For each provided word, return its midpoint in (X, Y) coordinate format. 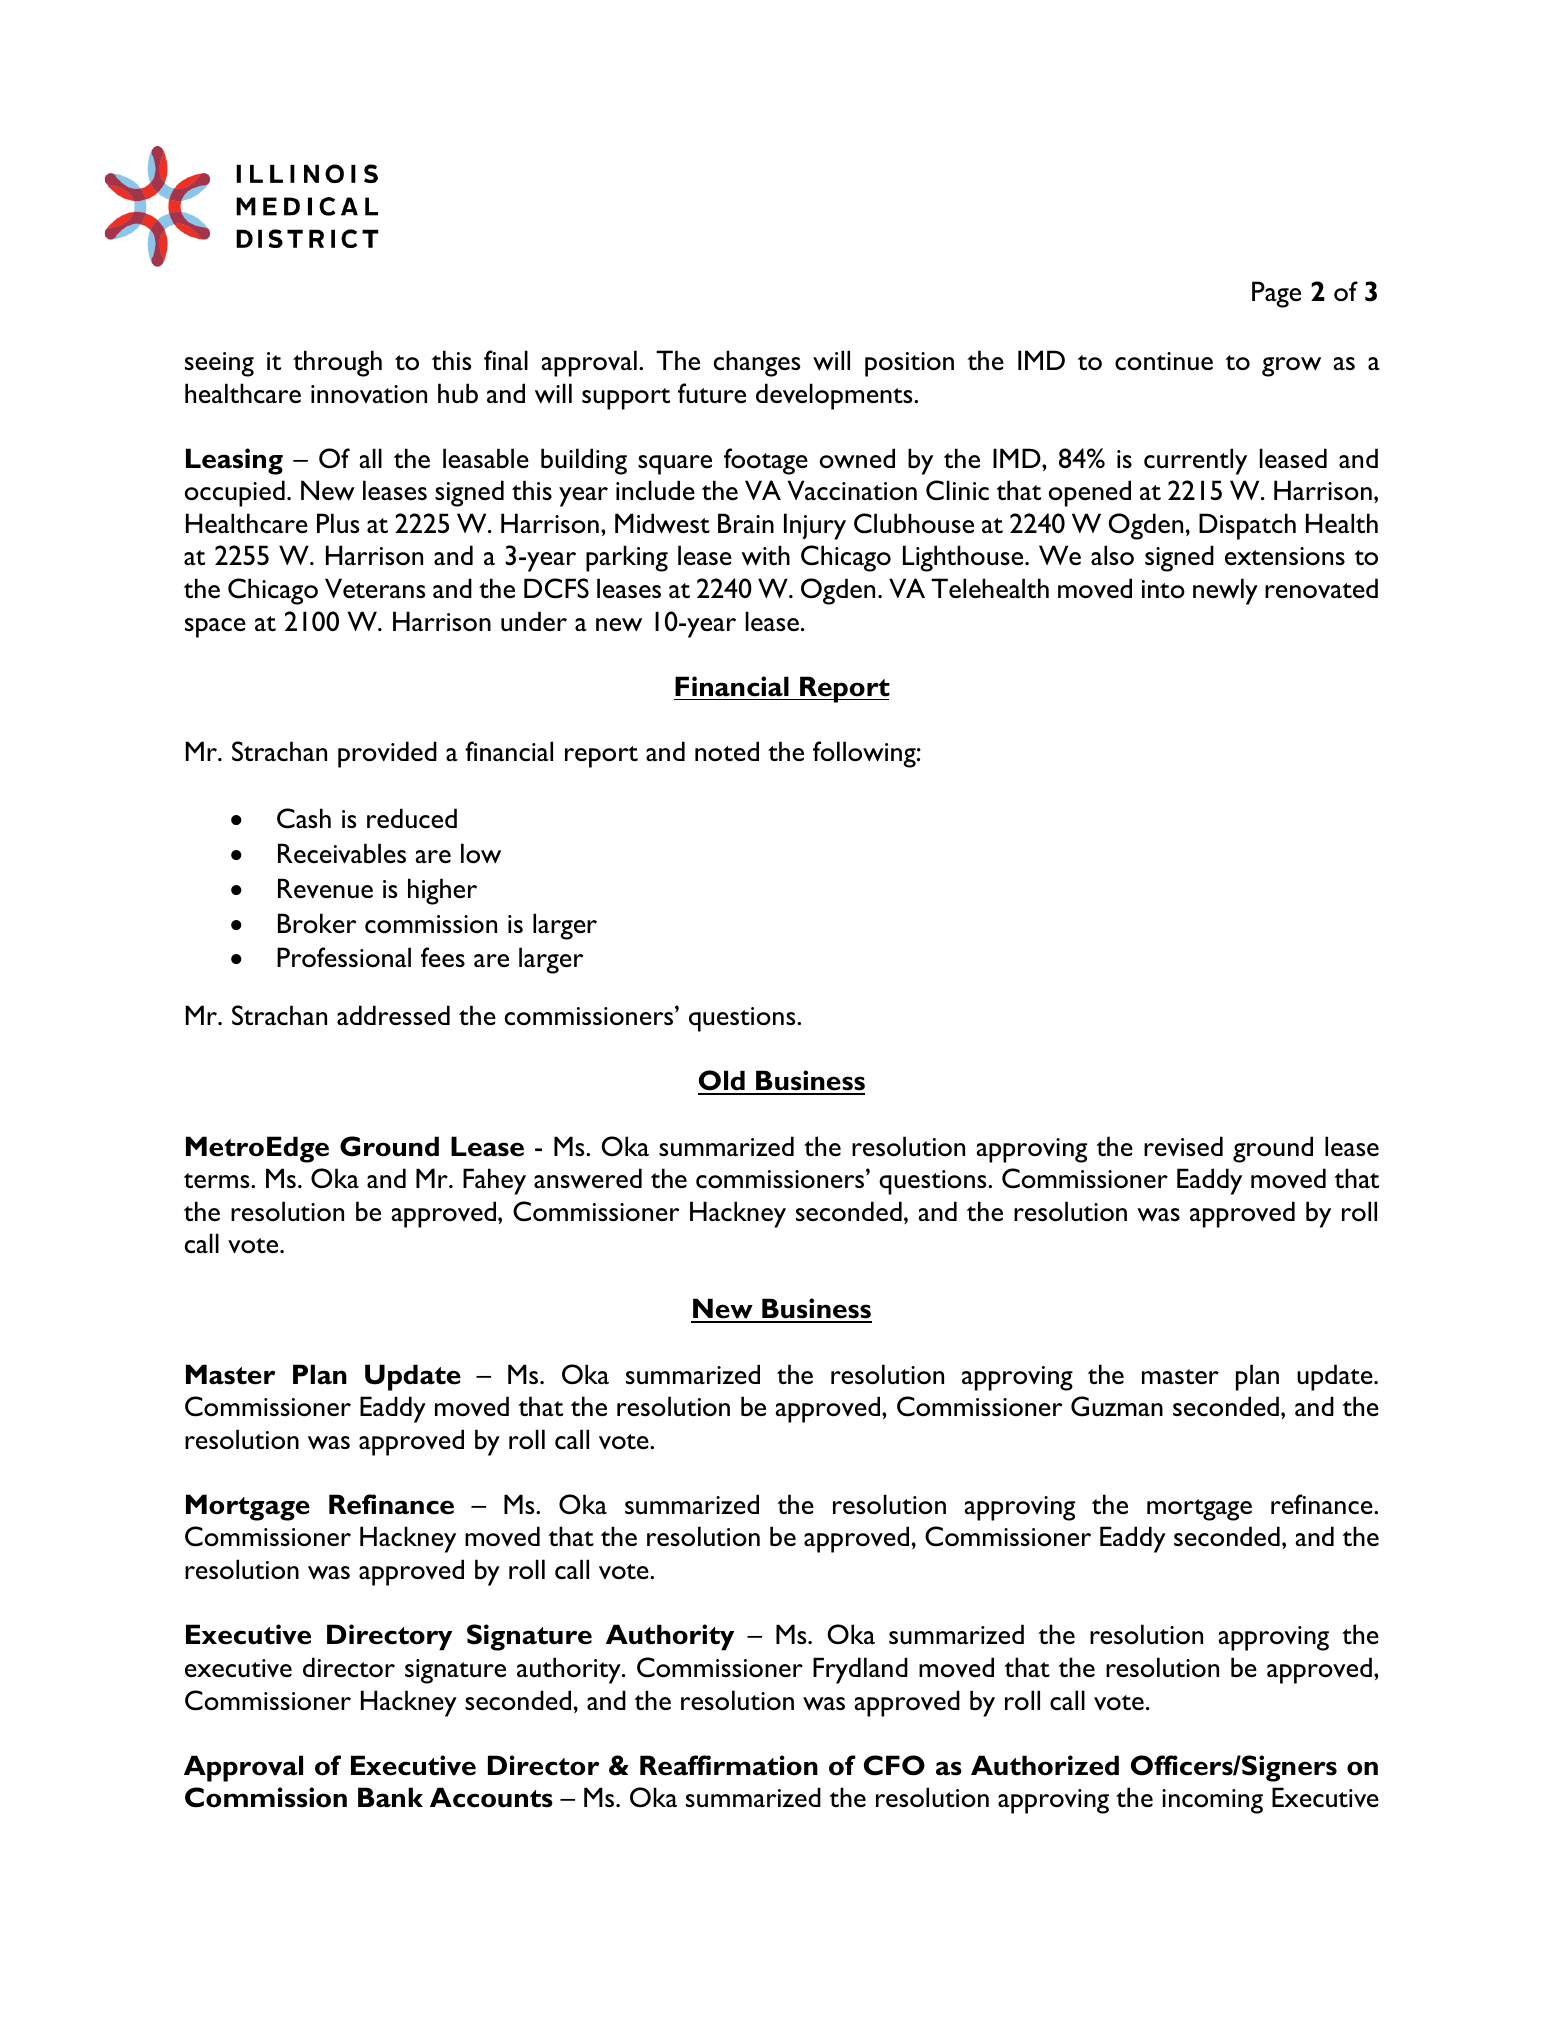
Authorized (1045, 1765)
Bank (390, 1797)
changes (757, 363)
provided (387, 754)
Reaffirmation (729, 1765)
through (337, 363)
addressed (393, 1015)
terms (218, 1180)
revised (1183, 1146)
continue (1164, 361)
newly (1225, 591)
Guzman (1117, 1406)
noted (727, 751)
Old (722, 1082)
